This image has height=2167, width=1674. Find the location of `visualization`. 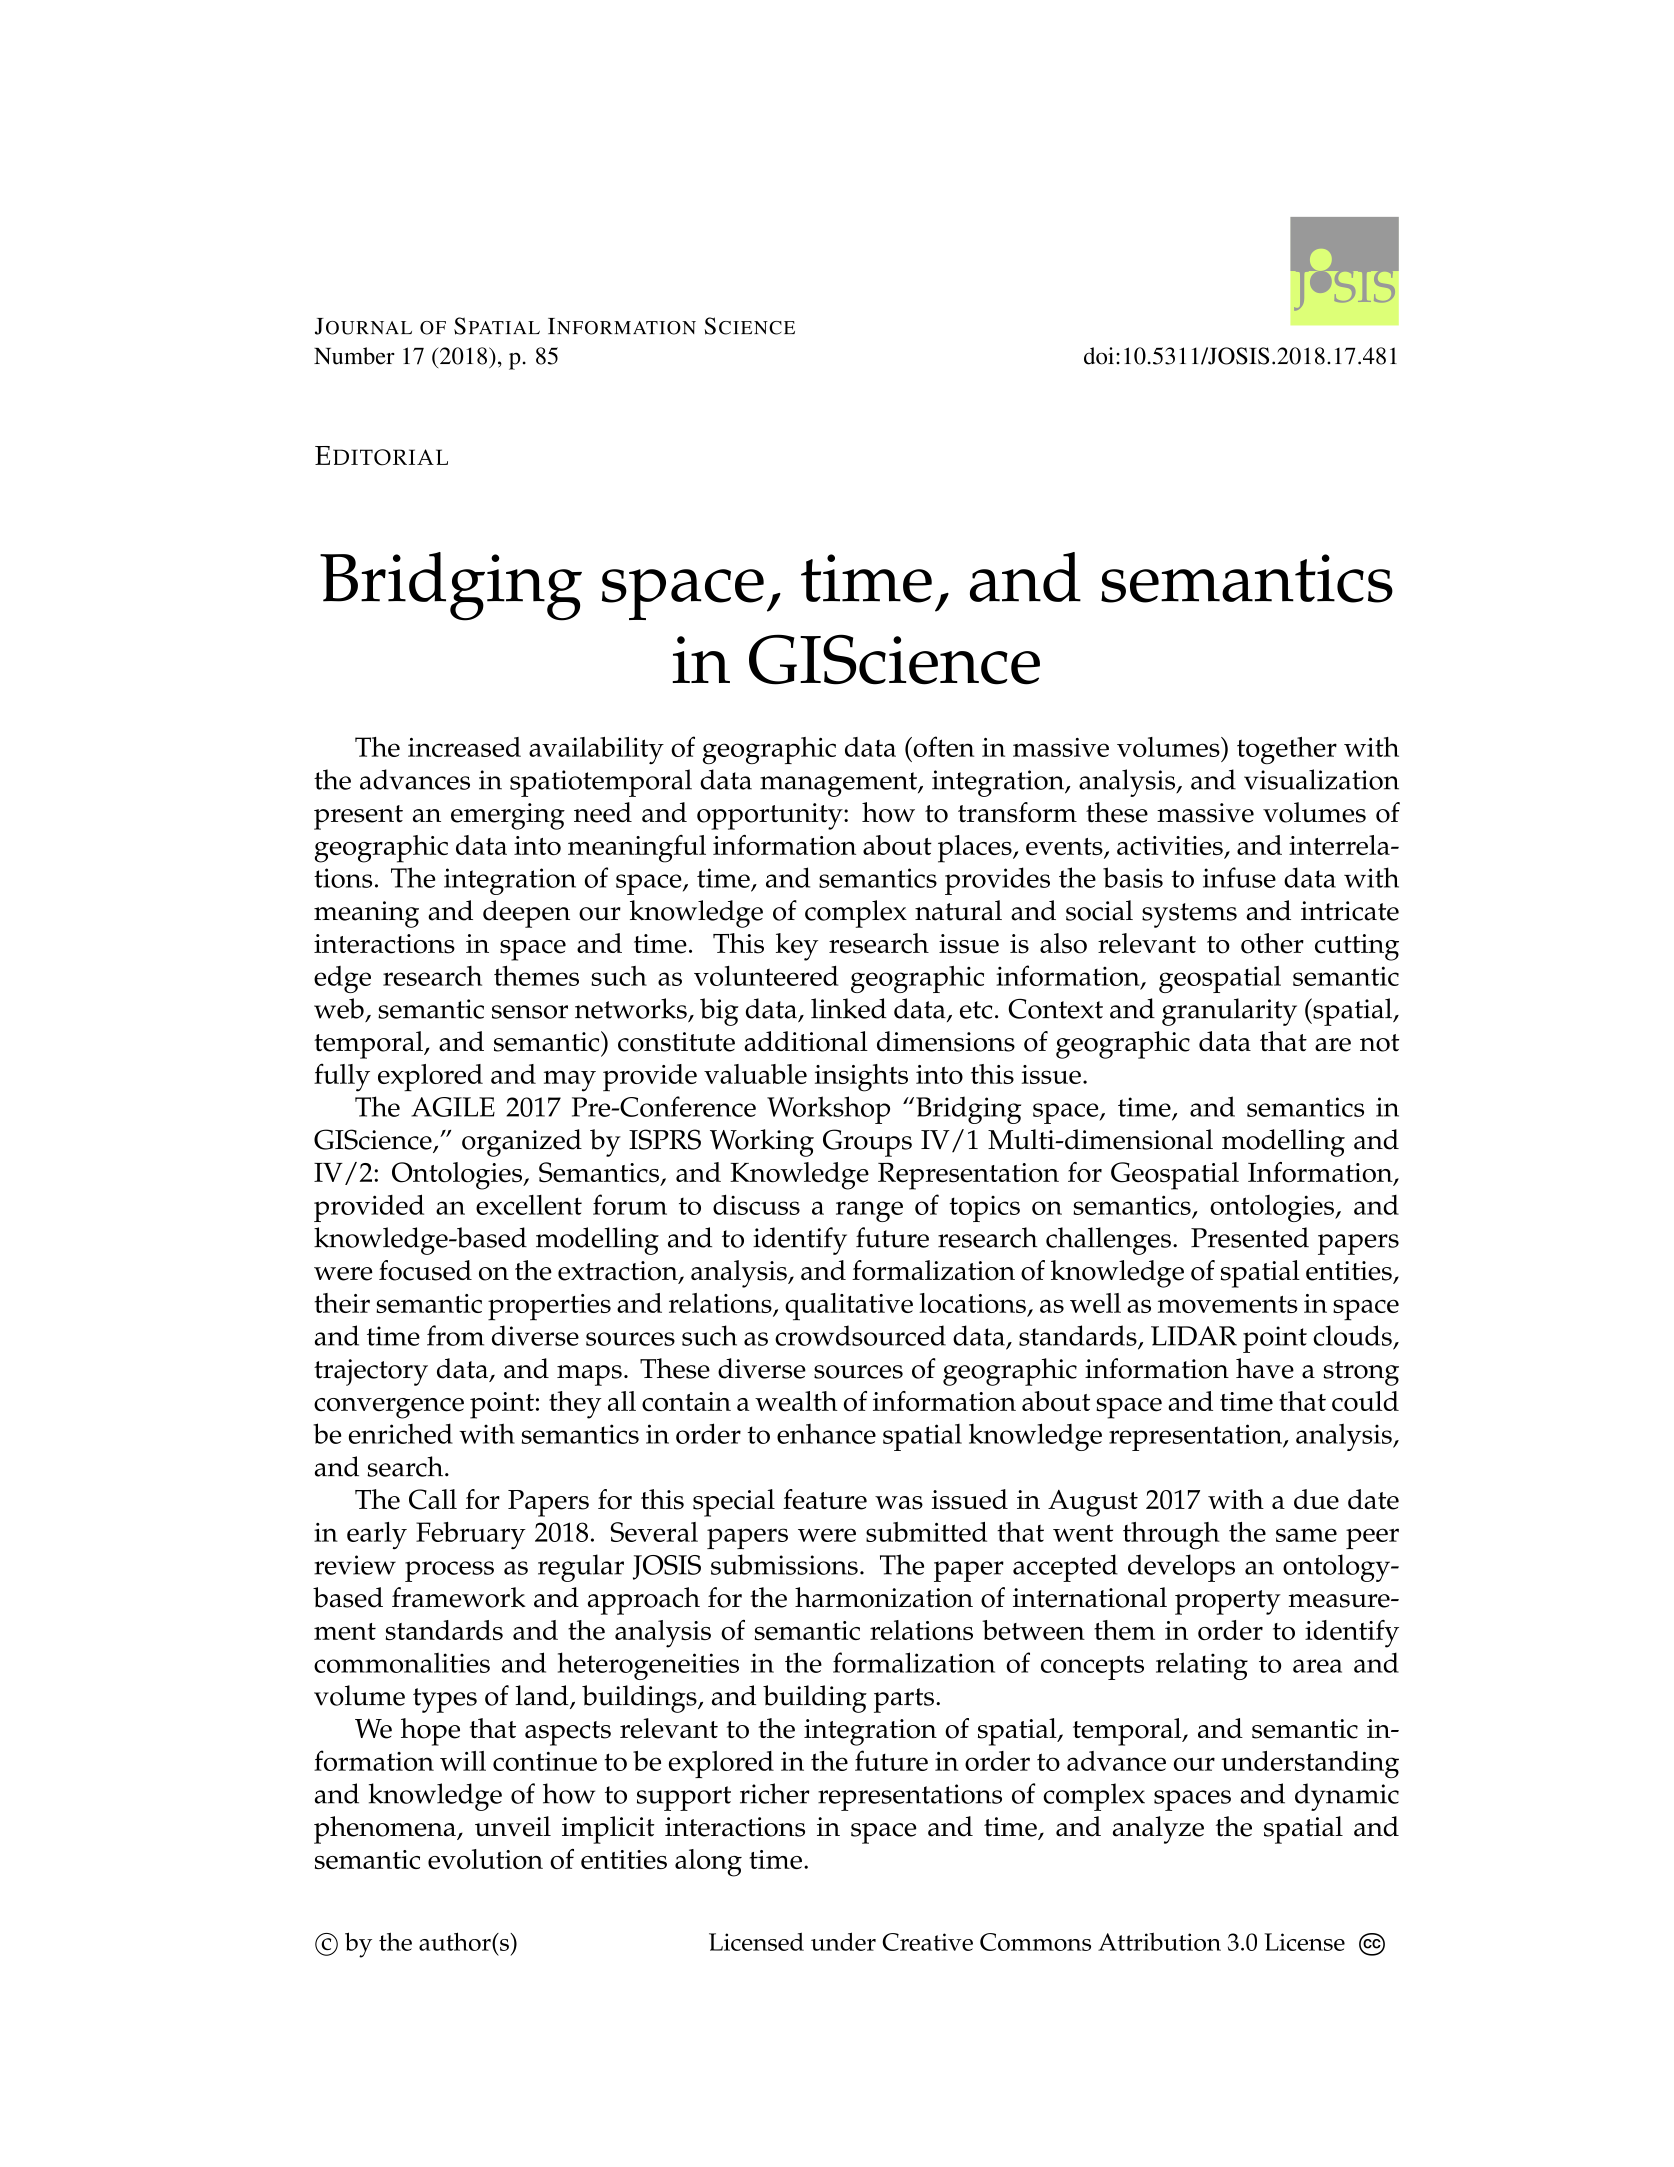

visualization is located at coordinates (1321, 779).
